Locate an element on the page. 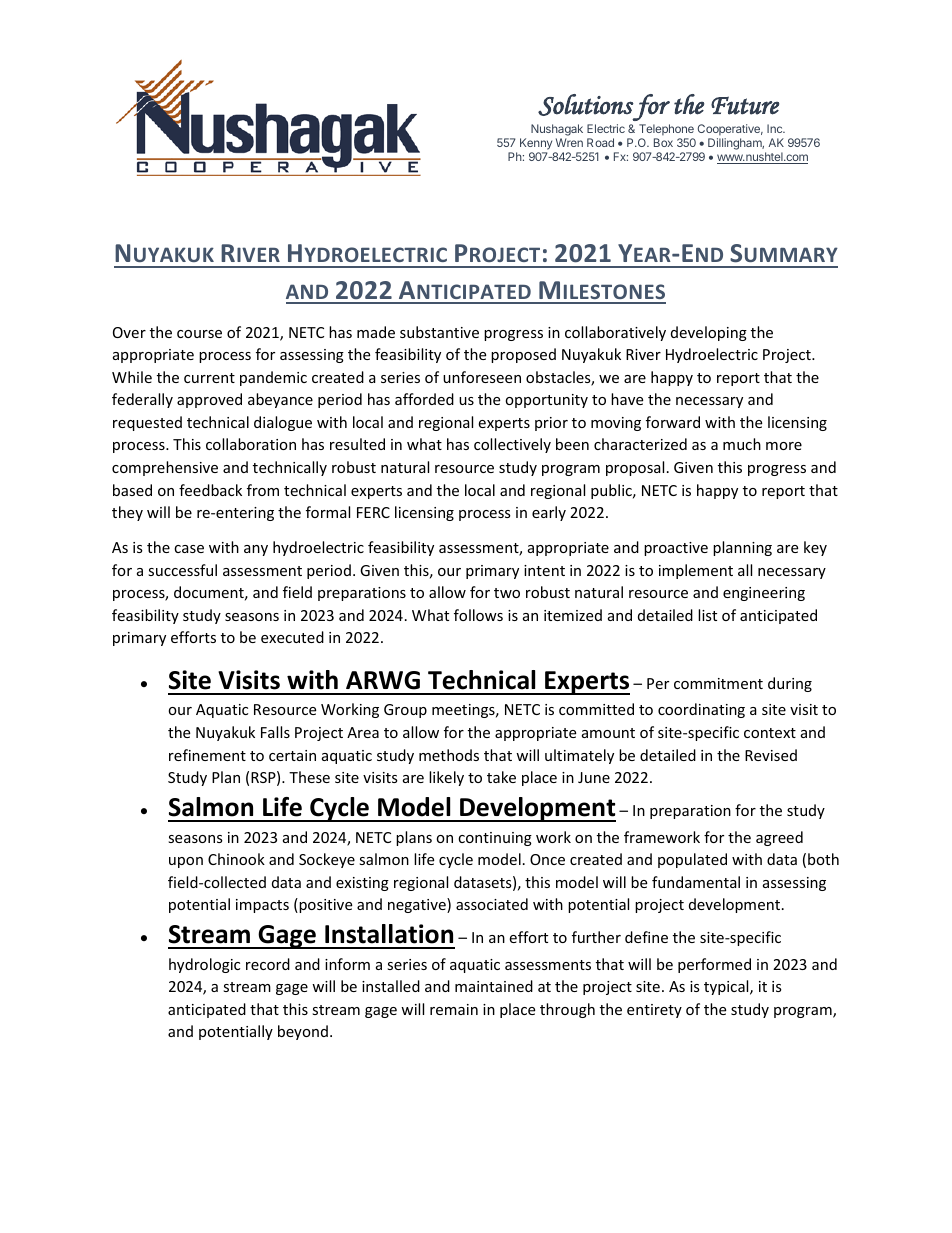 The height and width of the document is (1233, 952). developing is located at coordinates (709, 333).
